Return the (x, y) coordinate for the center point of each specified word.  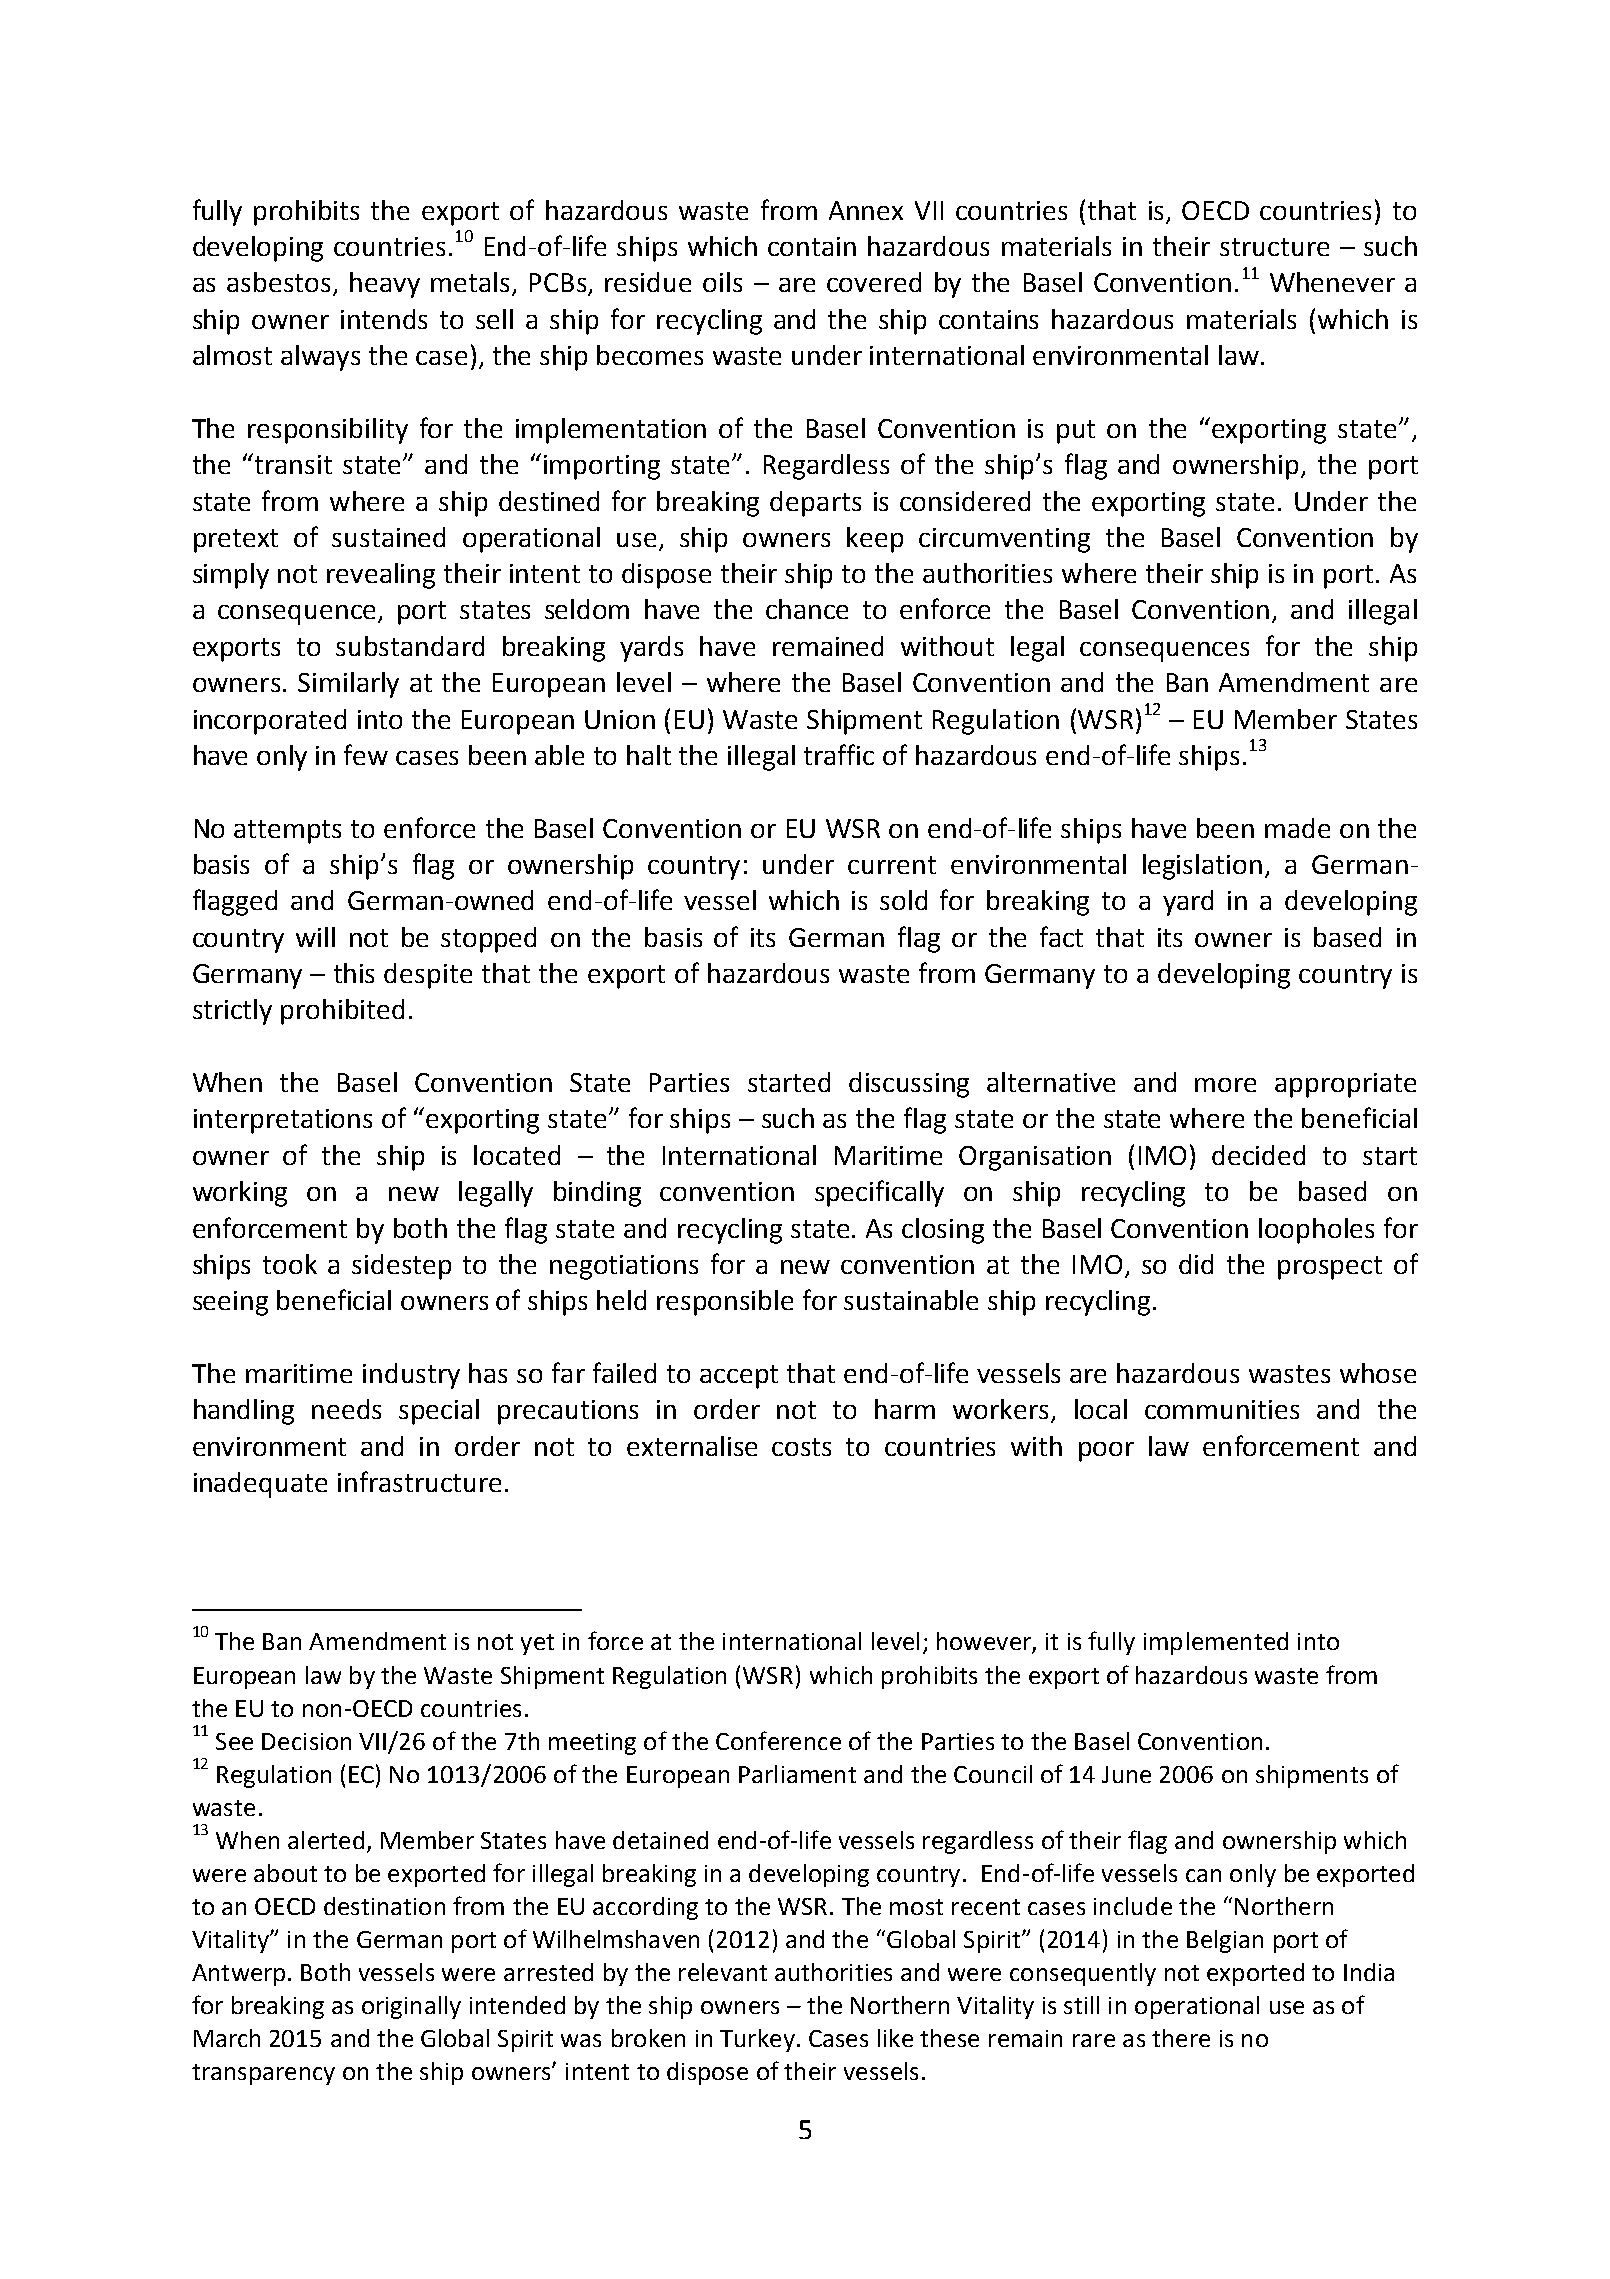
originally (411, 2007)
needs (346, 1409)
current (892, 865)
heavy (385, 285)
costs (801, 1447)
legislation (1202, 867)
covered (874, 282)
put (1076, 432)
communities (1222, 1409)
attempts (287, 832)
